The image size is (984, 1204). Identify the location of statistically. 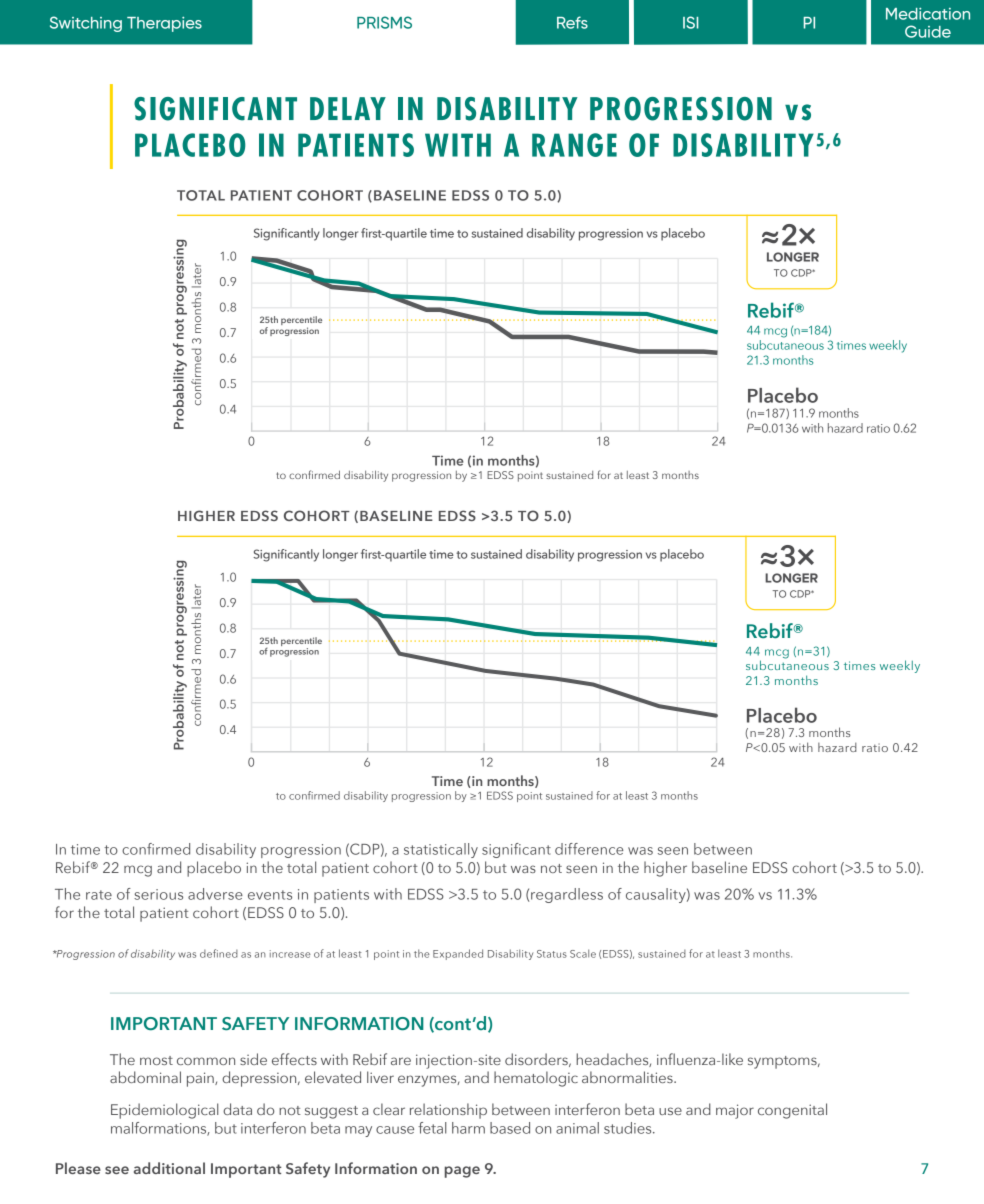
(441, 850).
